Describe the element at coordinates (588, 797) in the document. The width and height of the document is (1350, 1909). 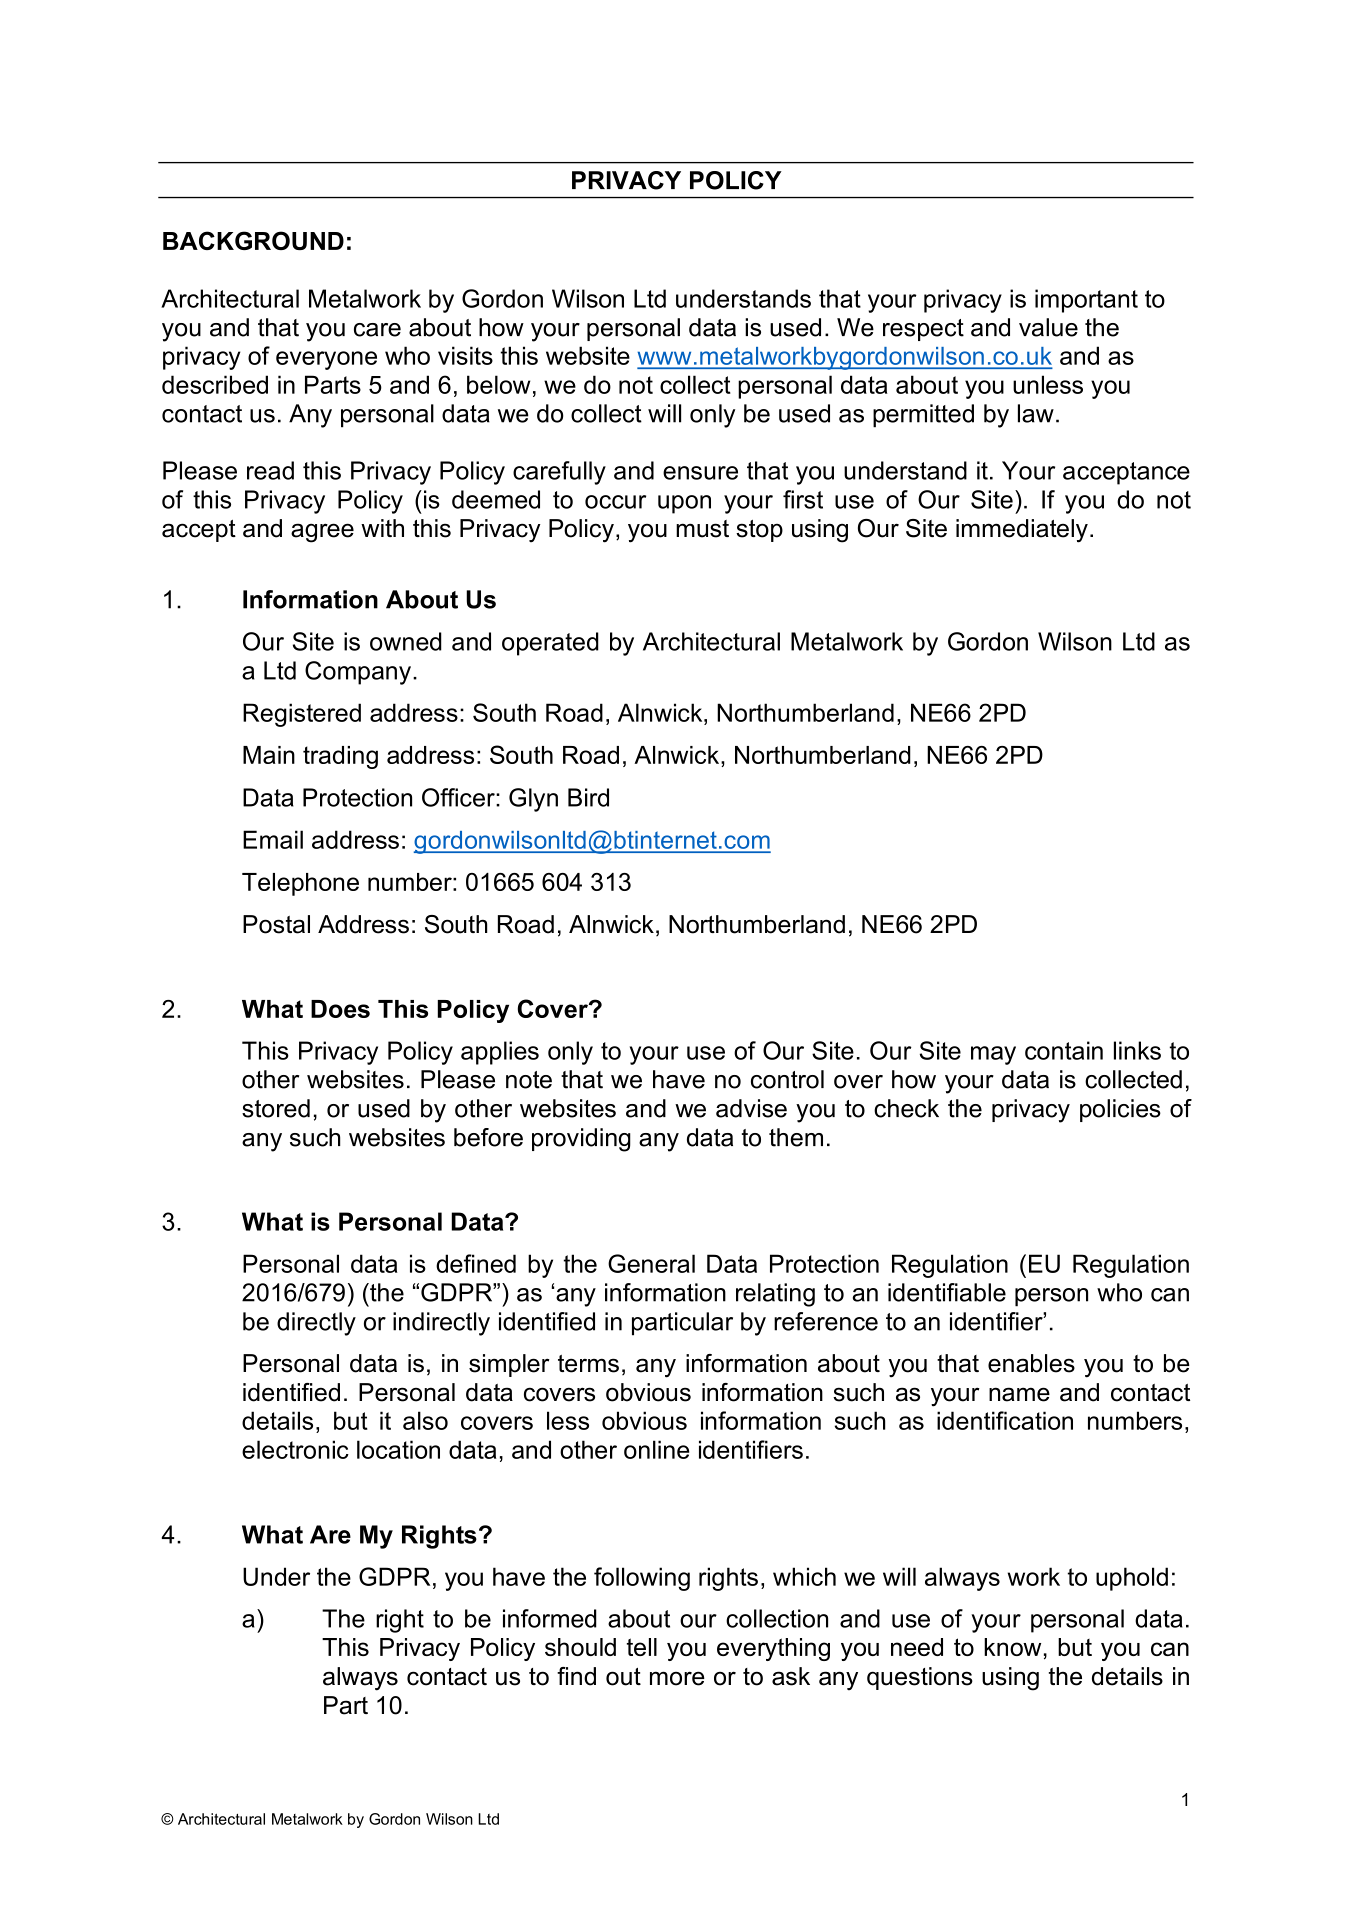
I see `Bird` at that location.
